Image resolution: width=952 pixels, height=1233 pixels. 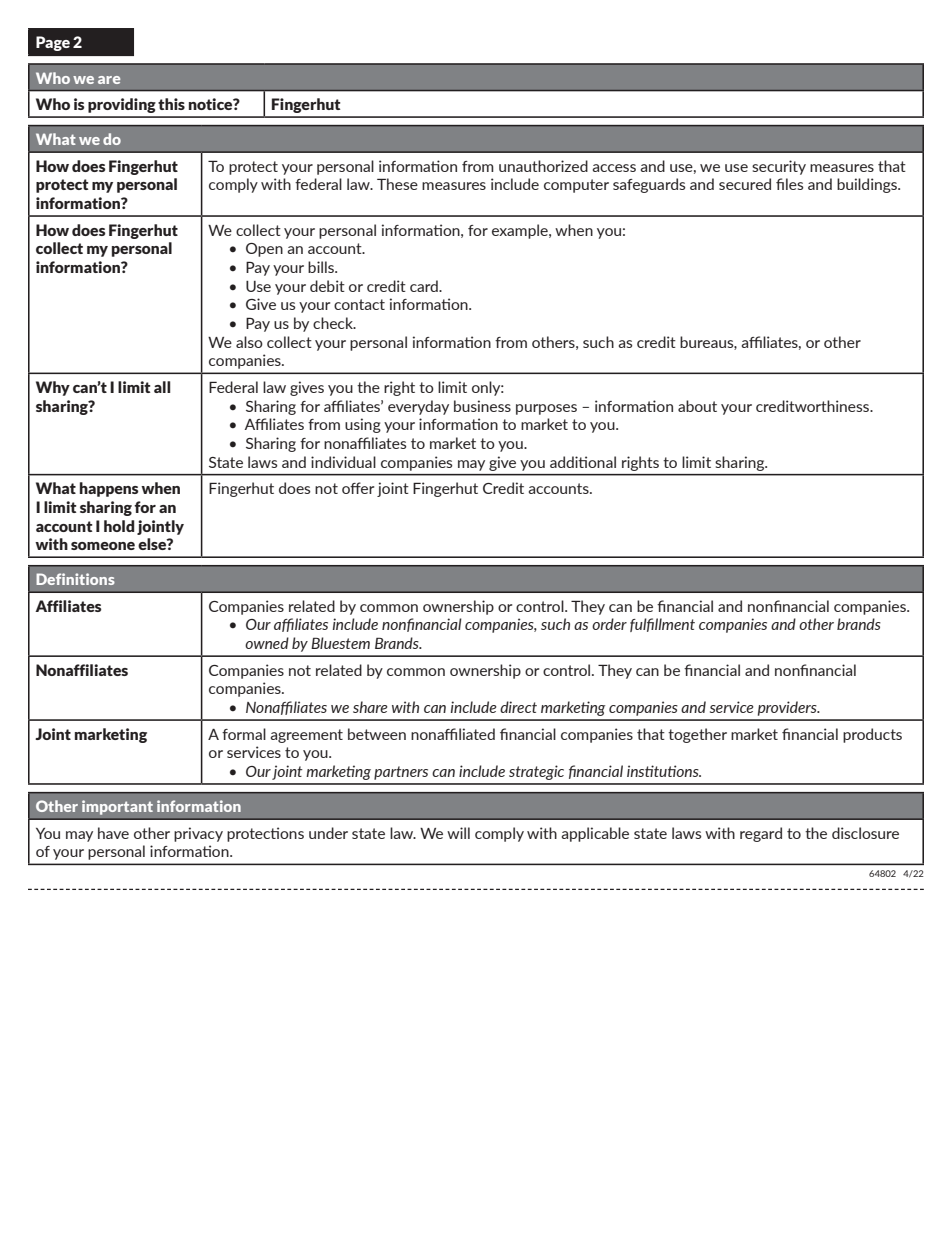 What do you see at coordinates (779, 167) in the screenshot?
I see `security` at bounding box center [779, 167].
